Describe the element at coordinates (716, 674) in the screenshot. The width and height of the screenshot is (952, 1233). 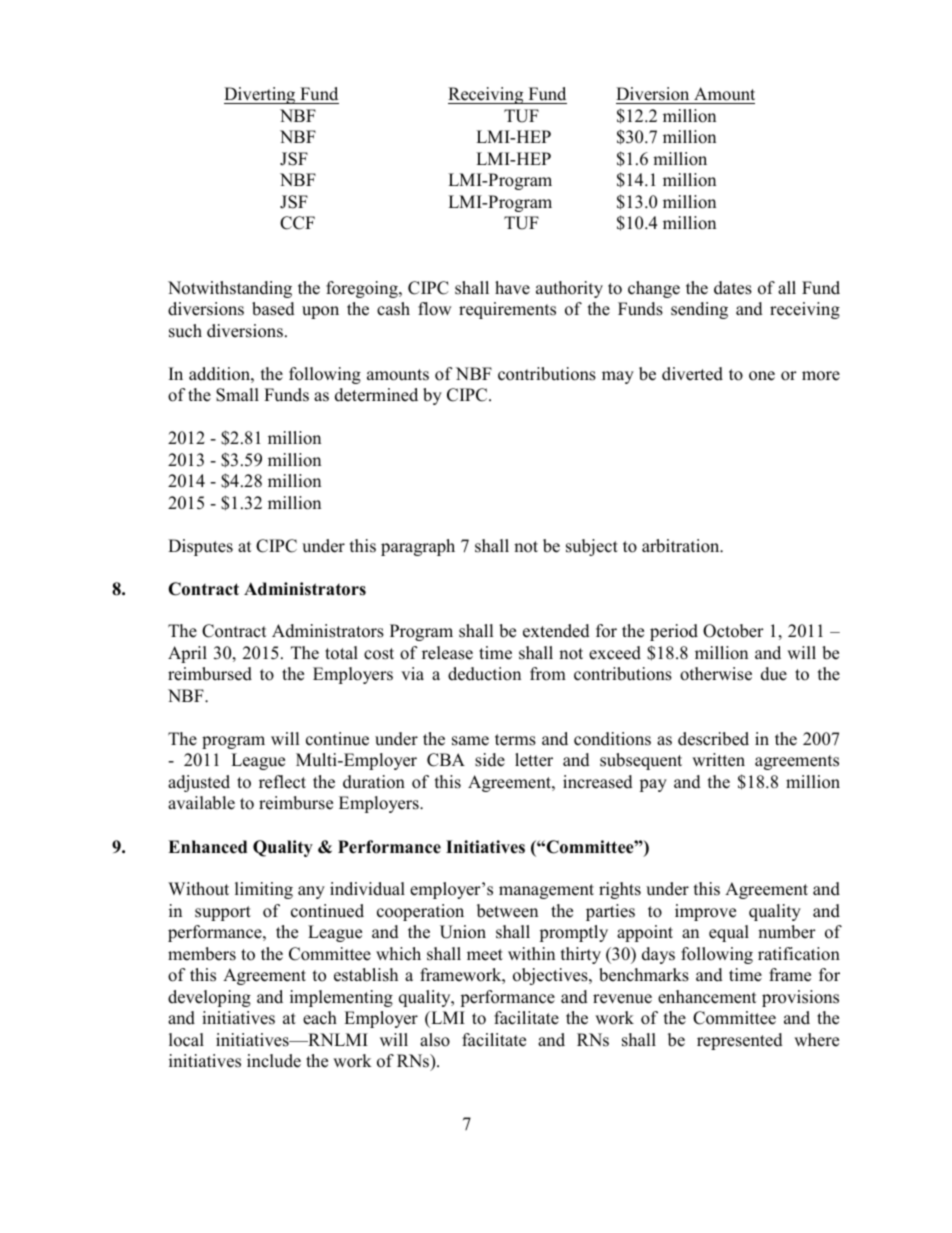
I see `otherwise` at that location.
